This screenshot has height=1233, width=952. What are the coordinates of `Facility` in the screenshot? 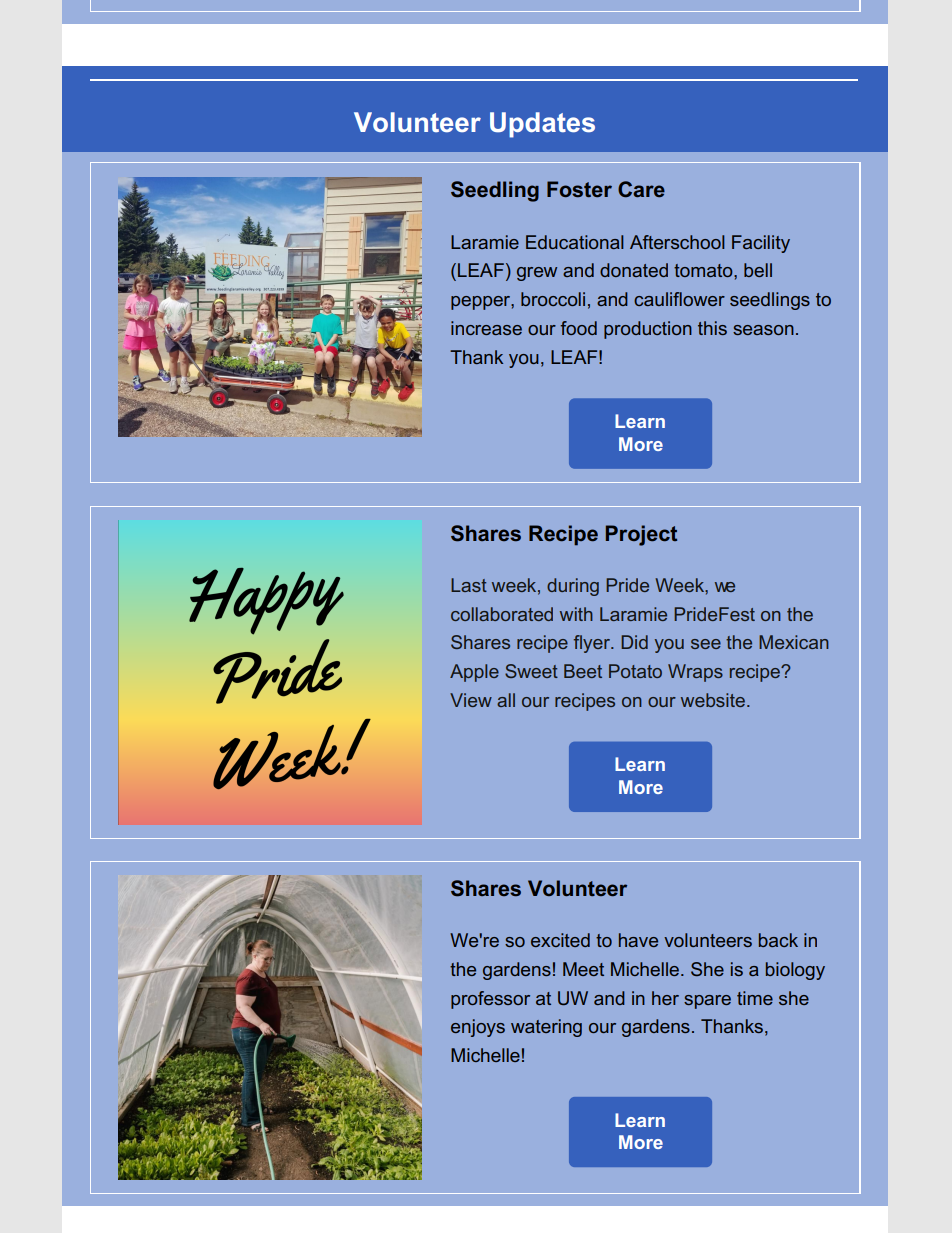 It's located at (761, 244).
